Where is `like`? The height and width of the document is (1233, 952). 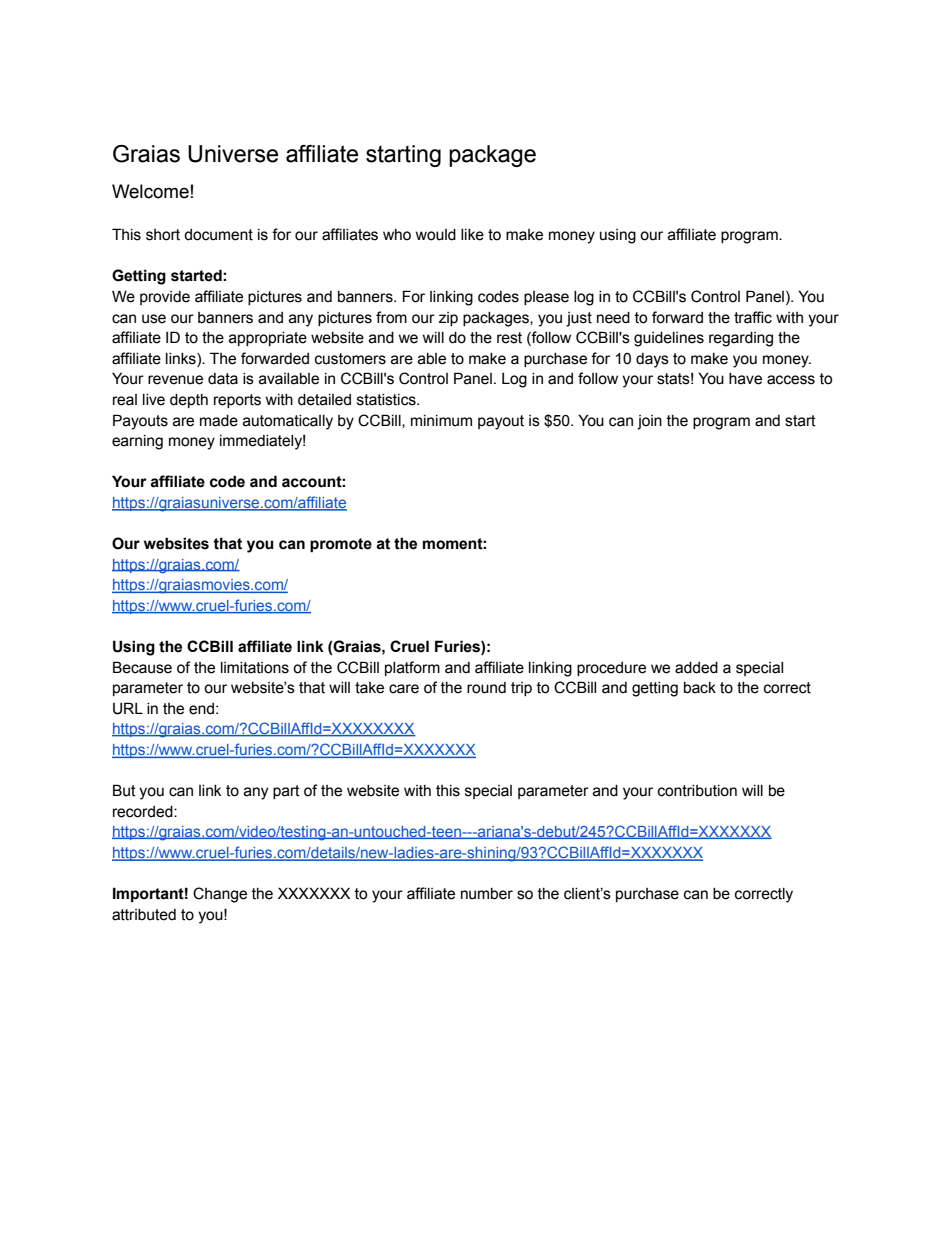
like is located at coordinates (472, 235).
